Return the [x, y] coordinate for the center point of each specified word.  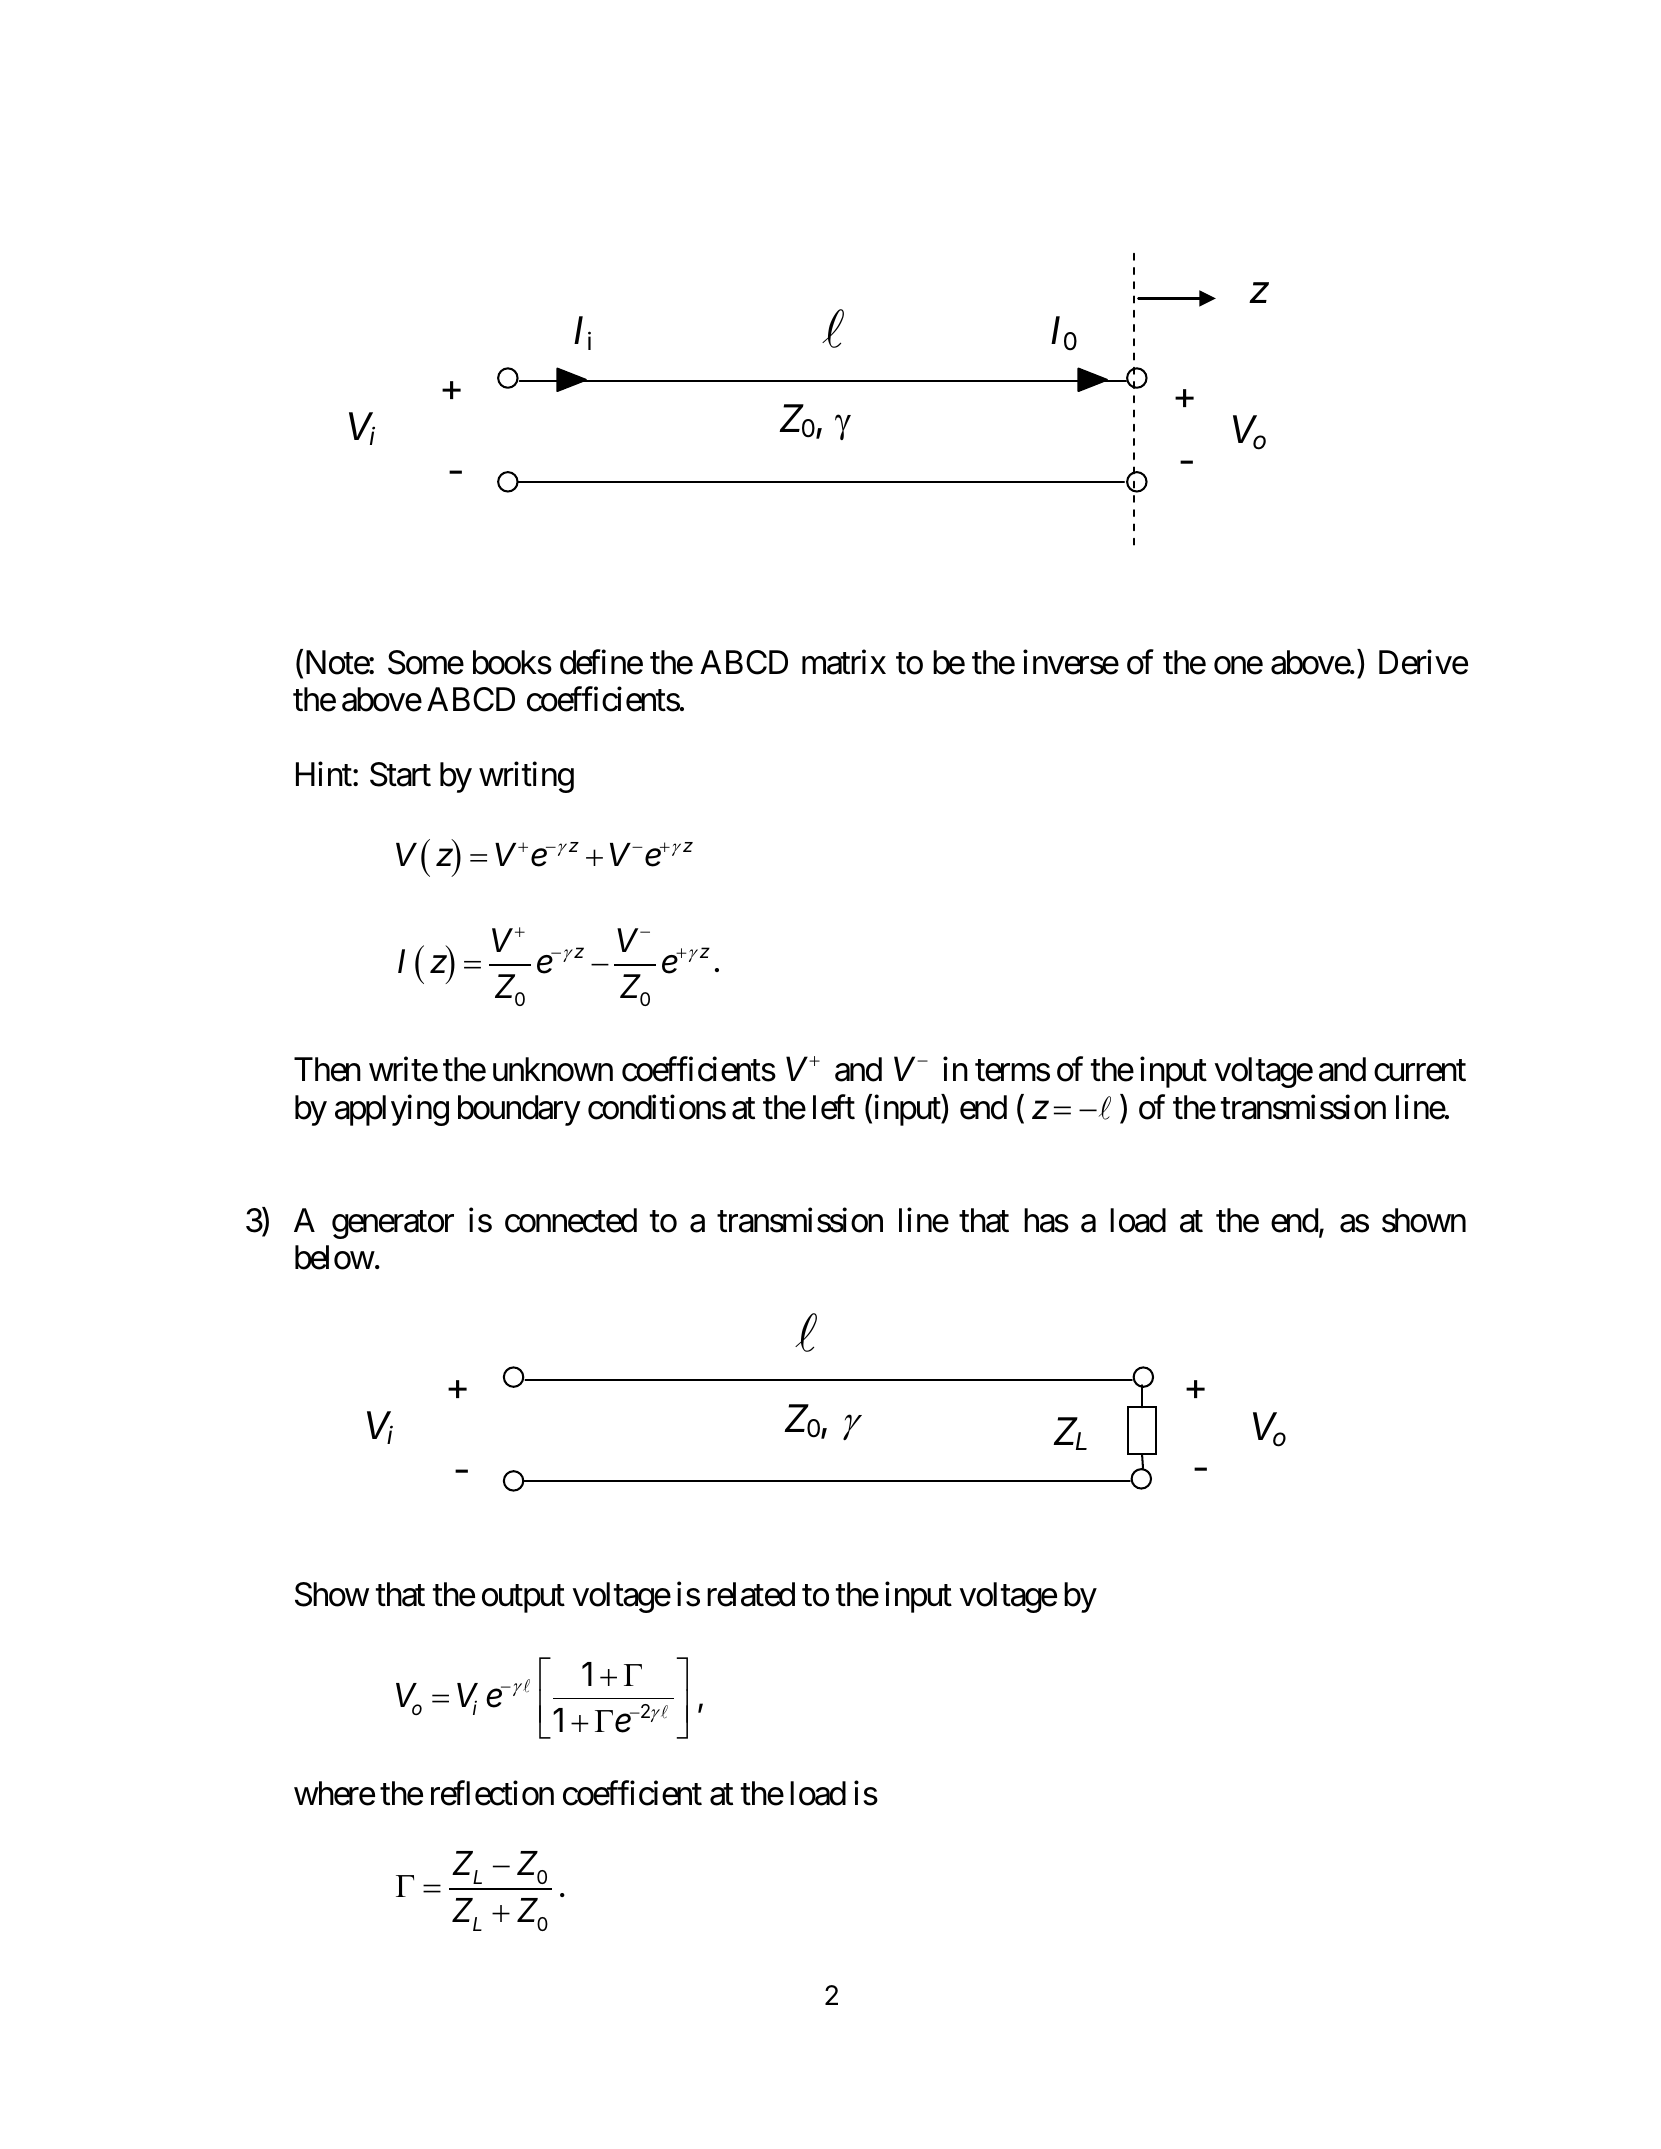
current [1420, 1071]
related [751, 1594]
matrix [844, 662]
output [523, 1599]
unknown [553, 1069]
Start [400, 774]
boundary [519, 1110]
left [834, 1107]
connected [571, 1220]
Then [327, 1069]
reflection [492, 1793]
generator [393, 1225]
